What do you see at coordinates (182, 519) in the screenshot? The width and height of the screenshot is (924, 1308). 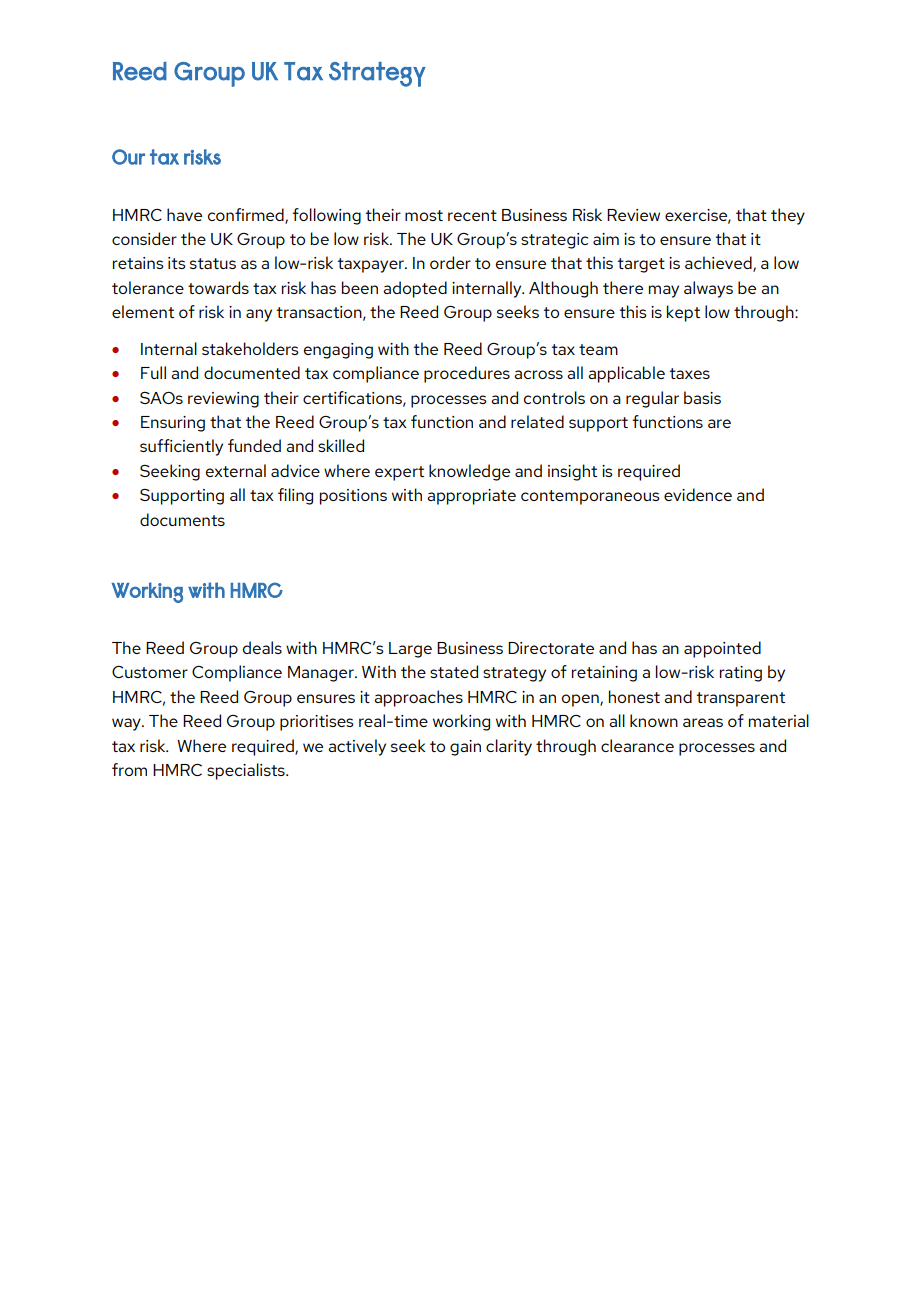 I see `documents` at bounding box center [182, 519].
